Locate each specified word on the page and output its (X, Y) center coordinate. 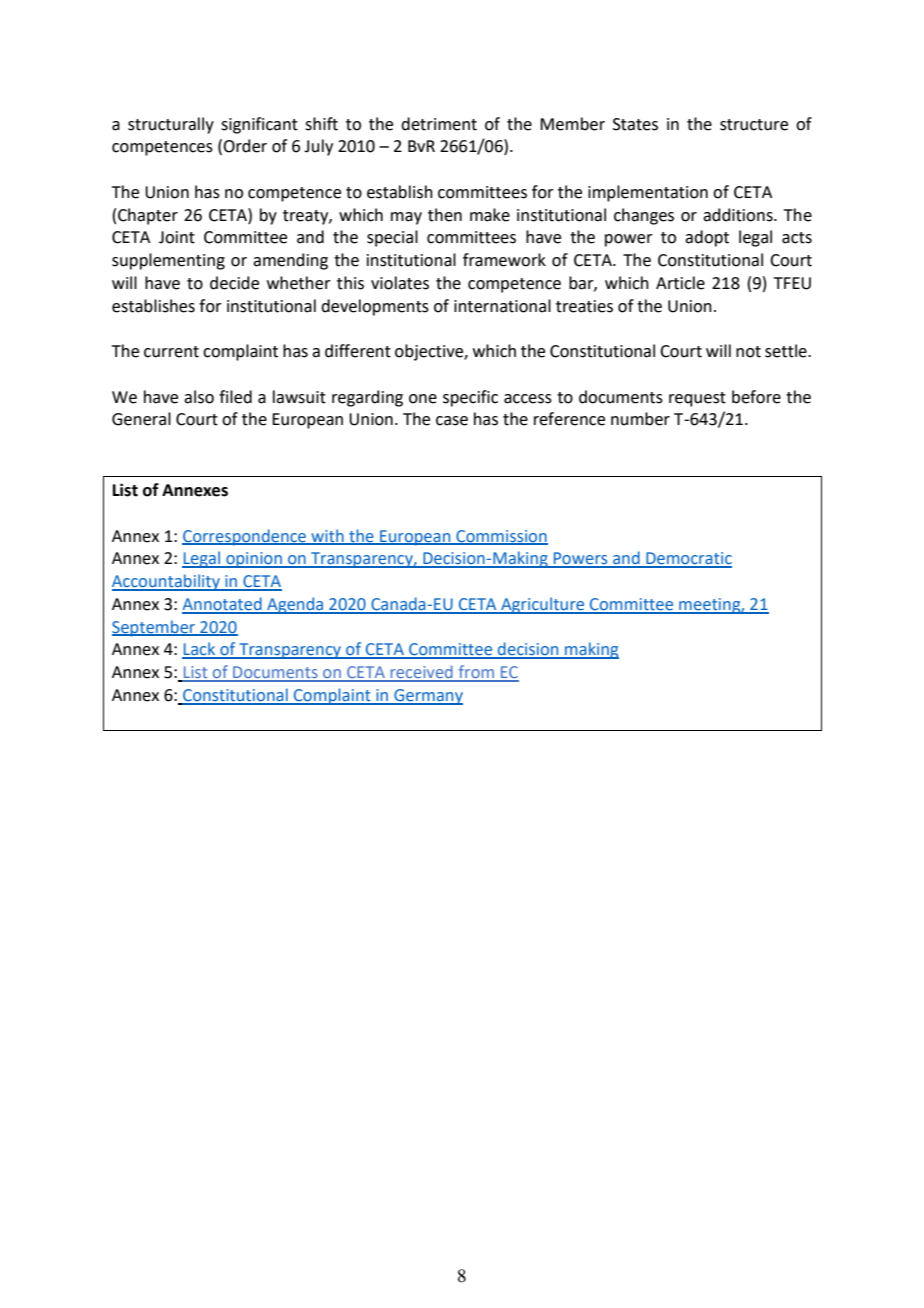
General (141, 419)
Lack (200, 650)
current (171, 352)
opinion (254, 560)
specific (470, 398)
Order (245, 146)
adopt (707, 238)
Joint (177, 237)
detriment (439, 124)
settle (787, 351)
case (452, 421)
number (640, 419)
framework (504, 260)
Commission (501, 537)
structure (754, 125)
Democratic (688, 559)
